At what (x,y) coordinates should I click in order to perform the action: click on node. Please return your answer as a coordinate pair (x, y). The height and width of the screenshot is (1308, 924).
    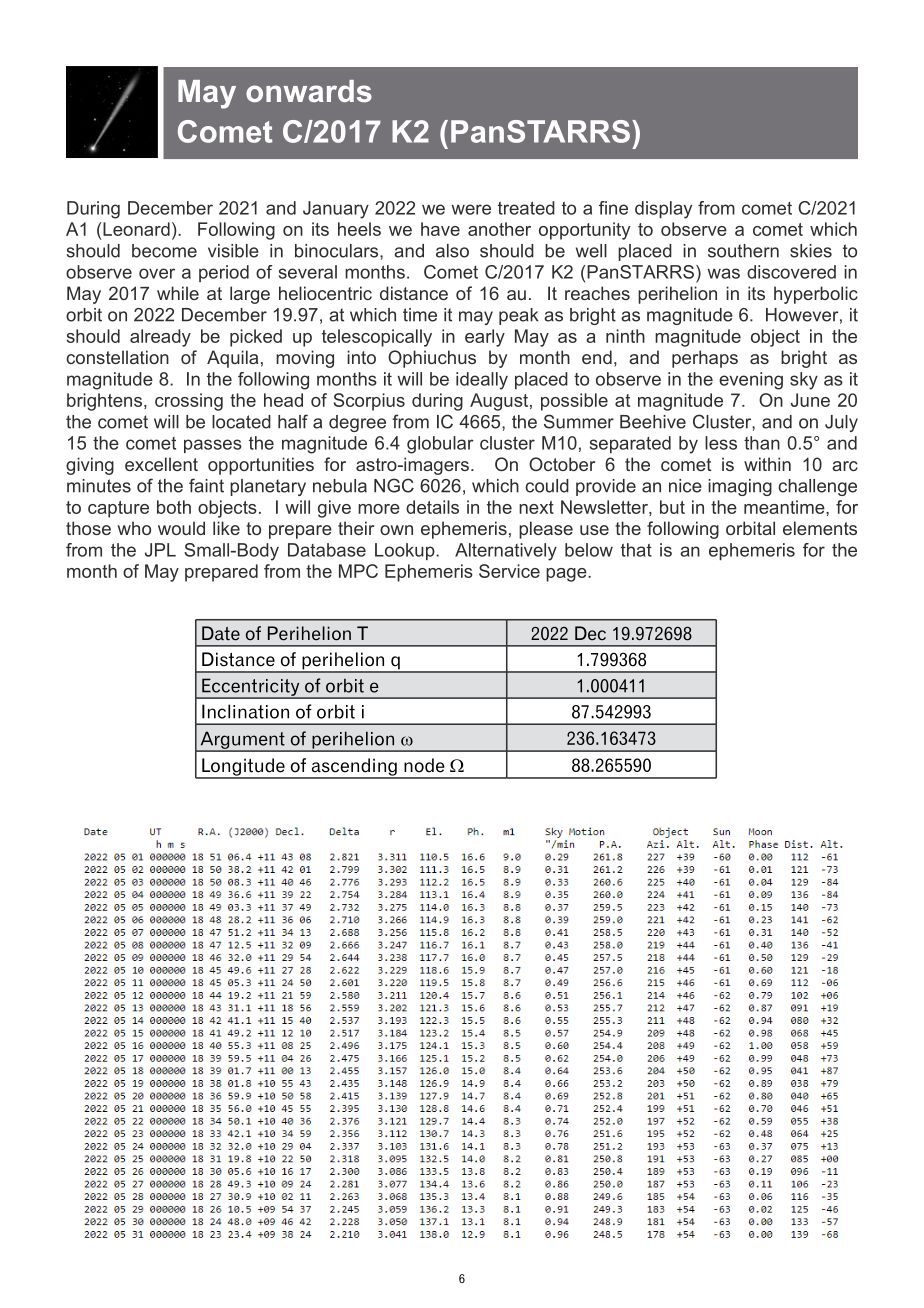
    Looking at the image, I should click on (424, 765).
